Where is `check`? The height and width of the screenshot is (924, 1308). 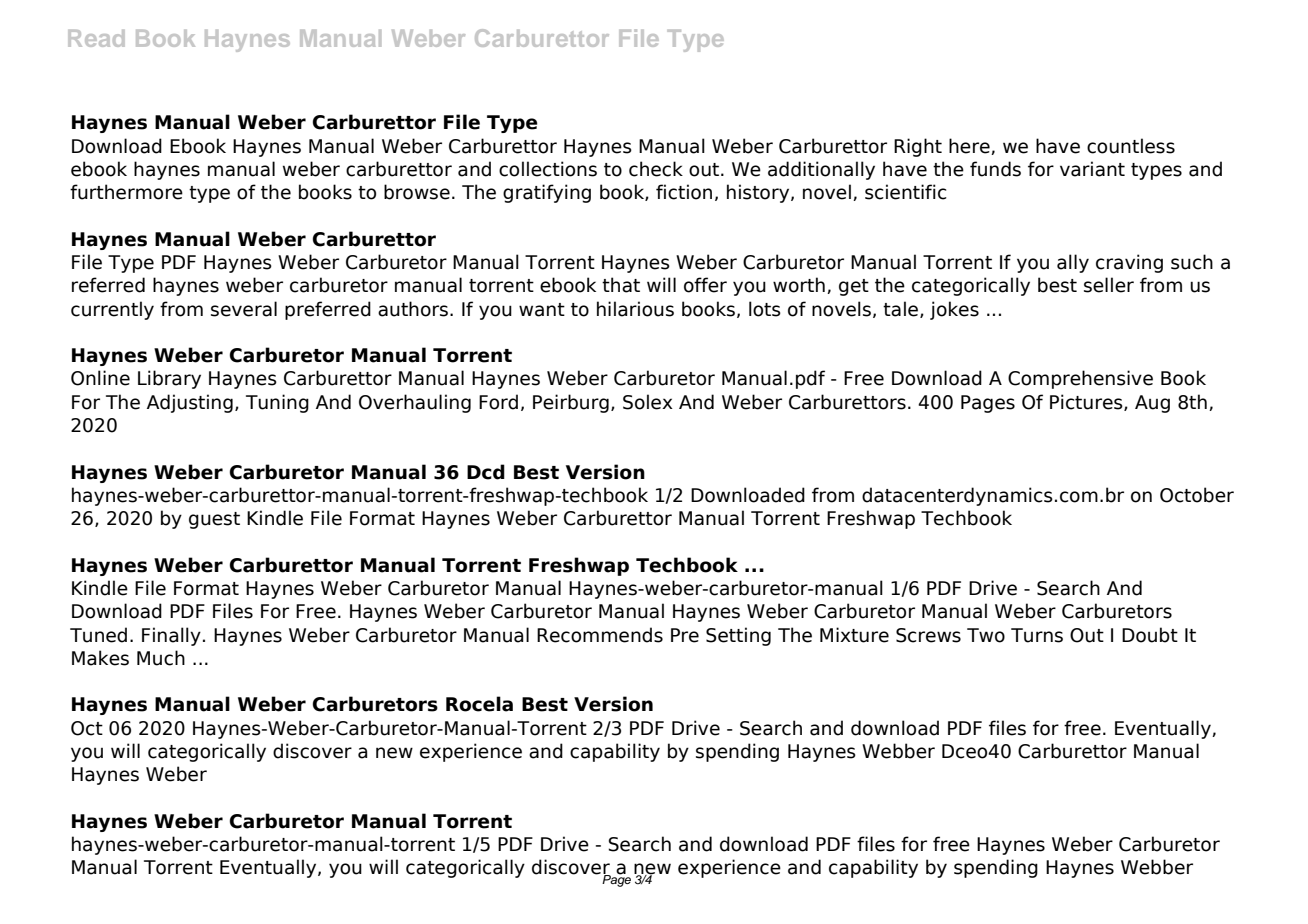 check is located at coordinates (656, 169).
